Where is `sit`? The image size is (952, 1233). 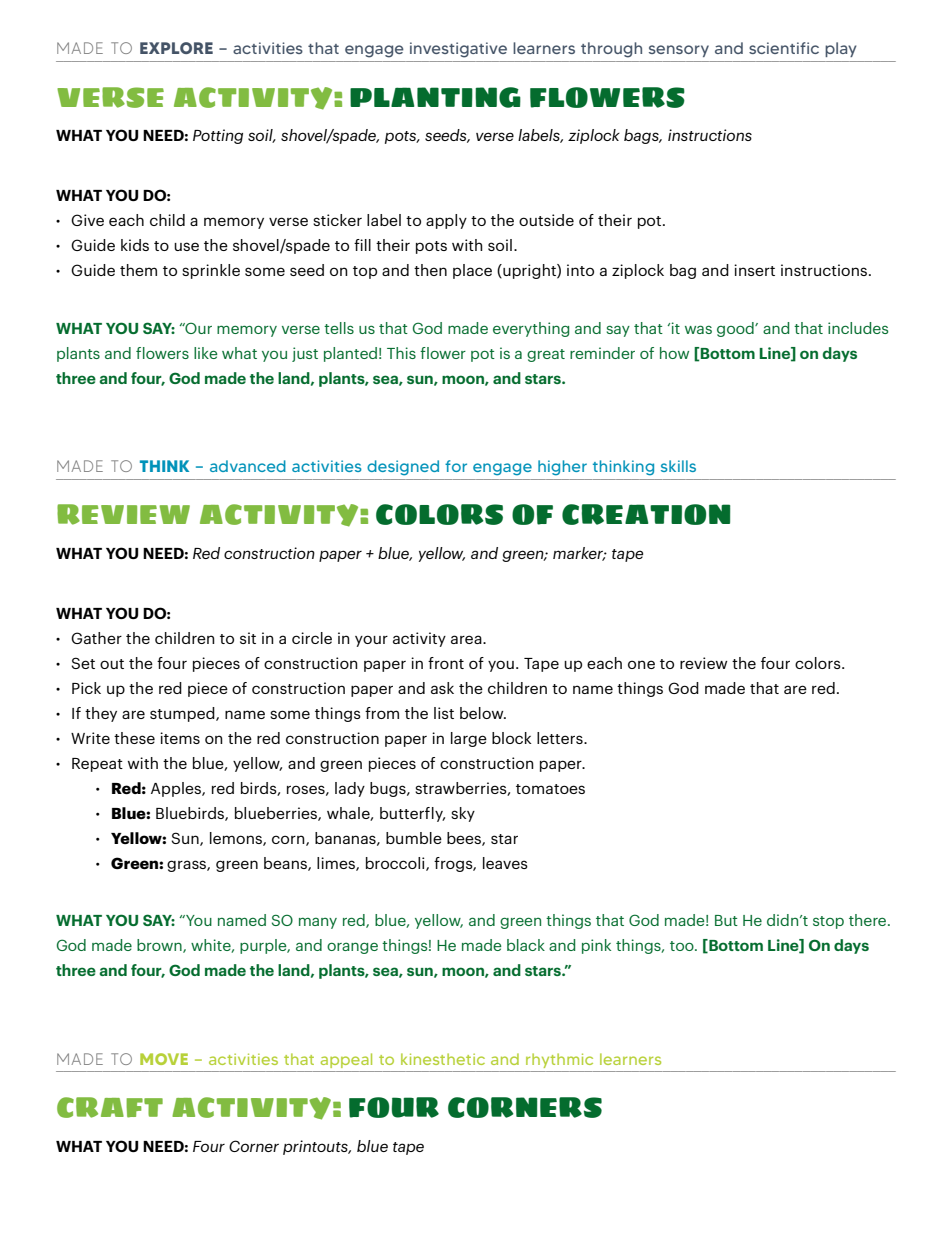
sit is located at coordinates (248, 638).
